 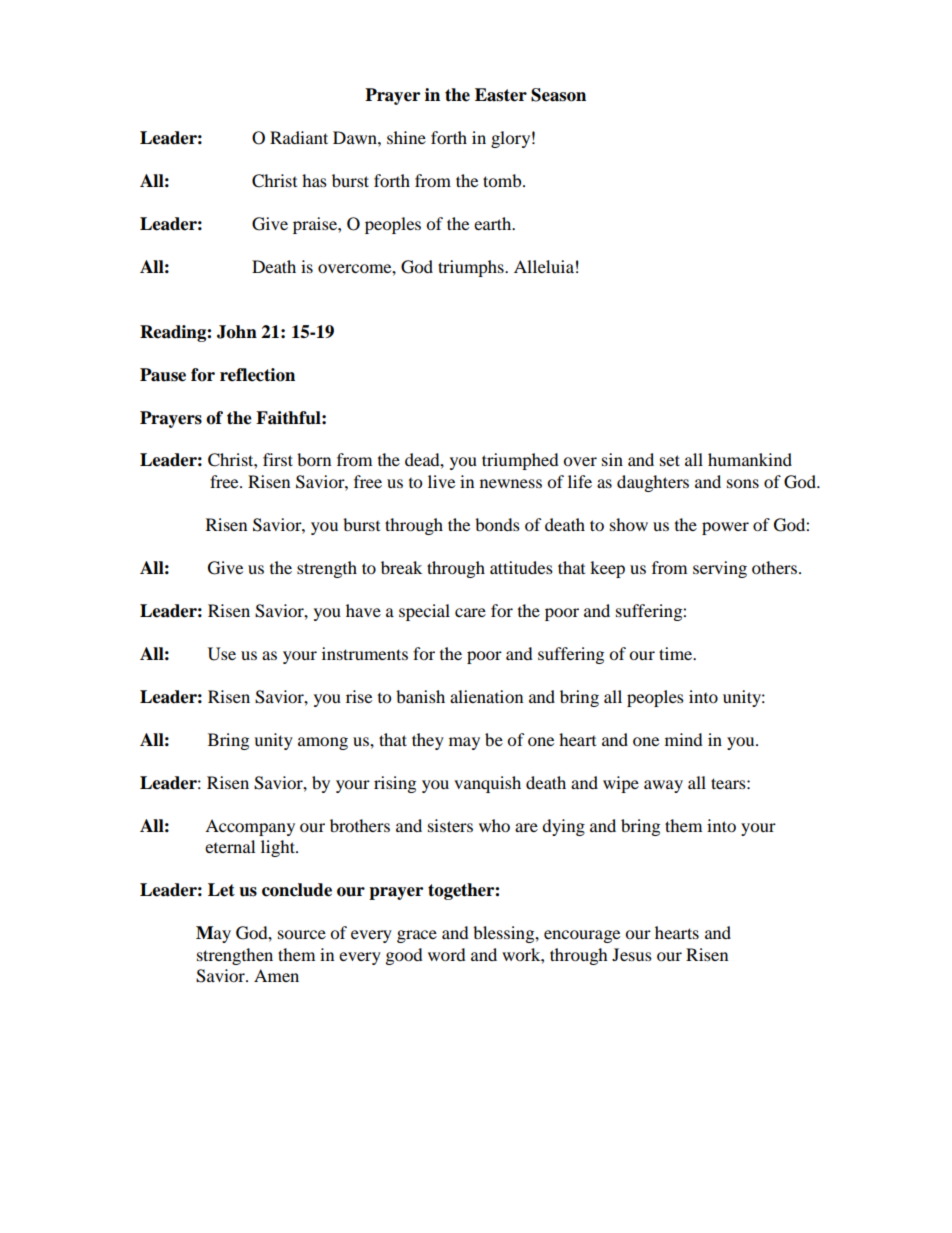 I want to click on first, so click(x=278, y=459).
